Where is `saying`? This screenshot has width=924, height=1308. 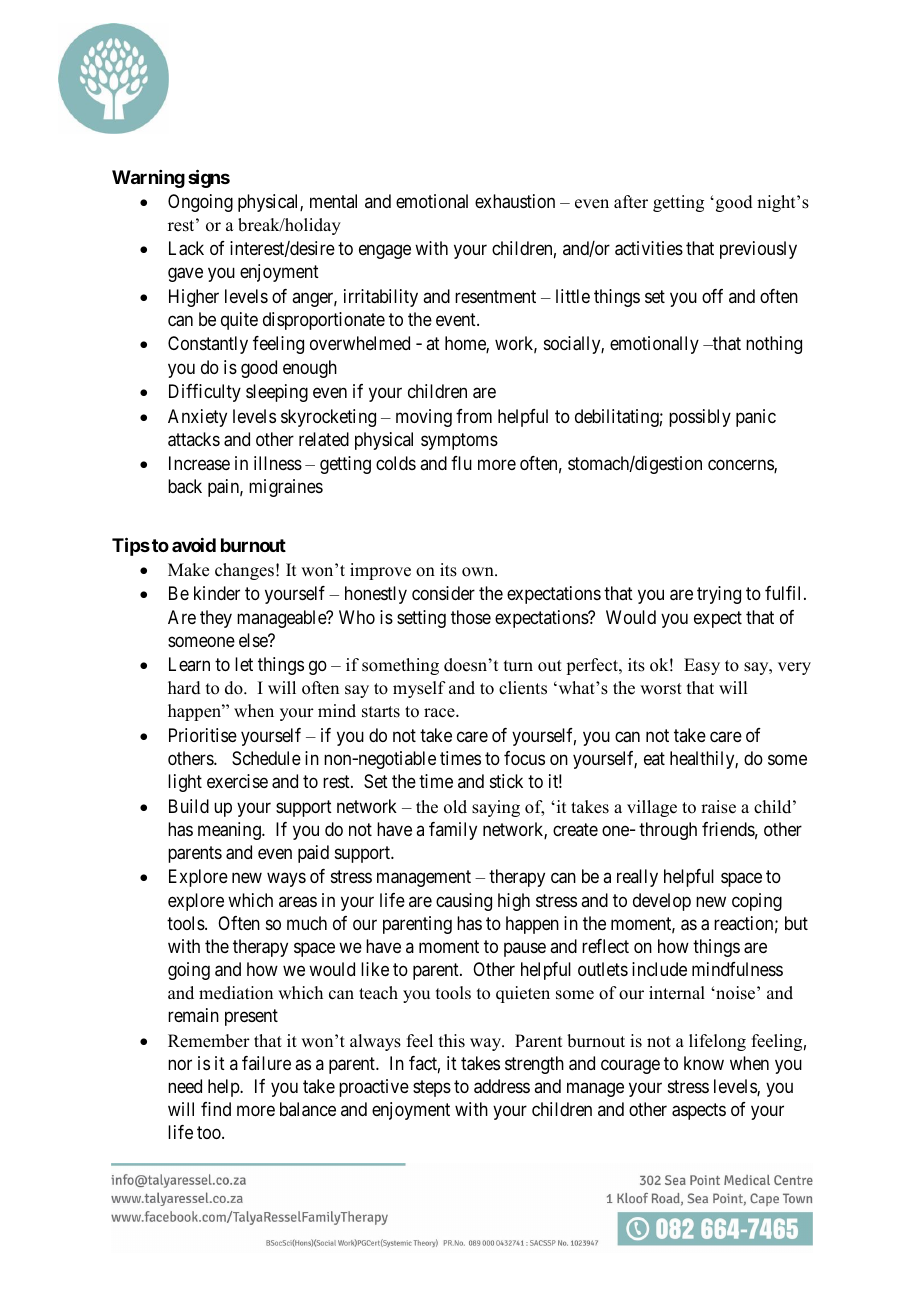 saying is located at coordinates (496, 808).
